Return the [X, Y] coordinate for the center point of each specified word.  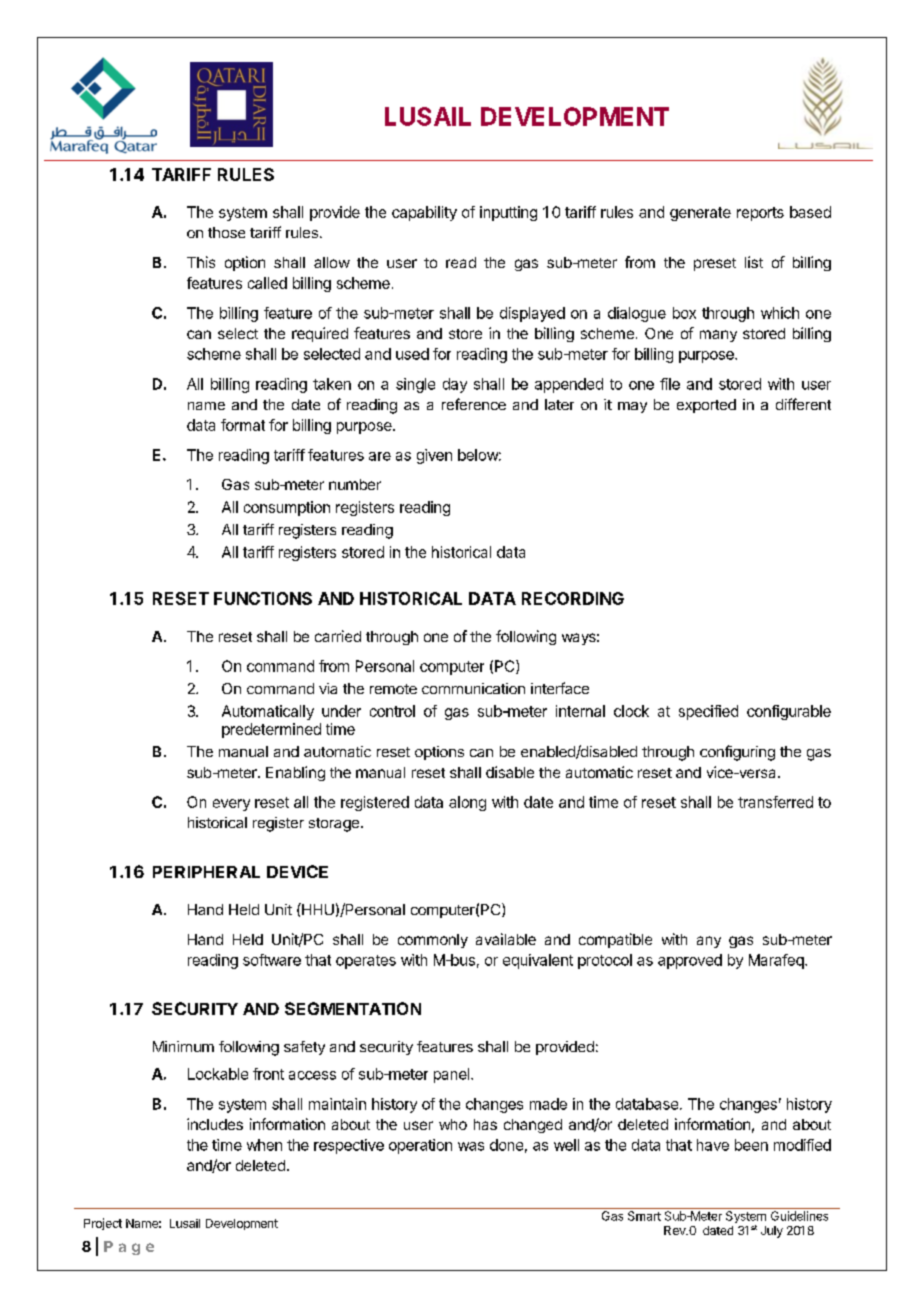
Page [129, 1248]
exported [706, 406]
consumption [287, 508]
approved [690, 961]
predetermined [271, 730]
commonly [433, 941]
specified [708, 712]
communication [473, 688]
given [434, 456]
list [754, 262]
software [272, 960]
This [201, 262]
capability [424, 213]
